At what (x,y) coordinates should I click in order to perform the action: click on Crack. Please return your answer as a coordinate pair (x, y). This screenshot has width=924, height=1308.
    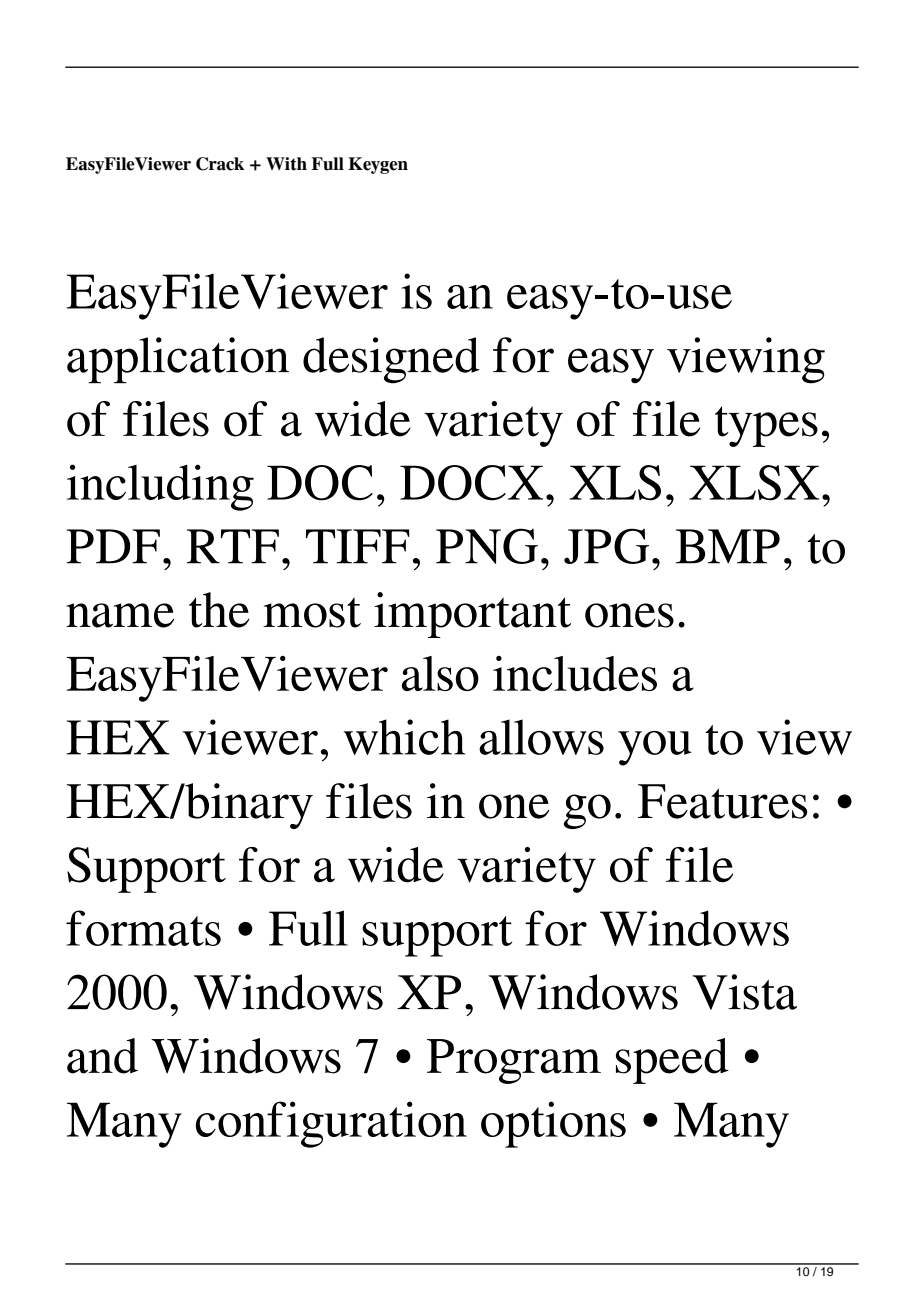
    Looking at the image, I should click on (220, 164).
